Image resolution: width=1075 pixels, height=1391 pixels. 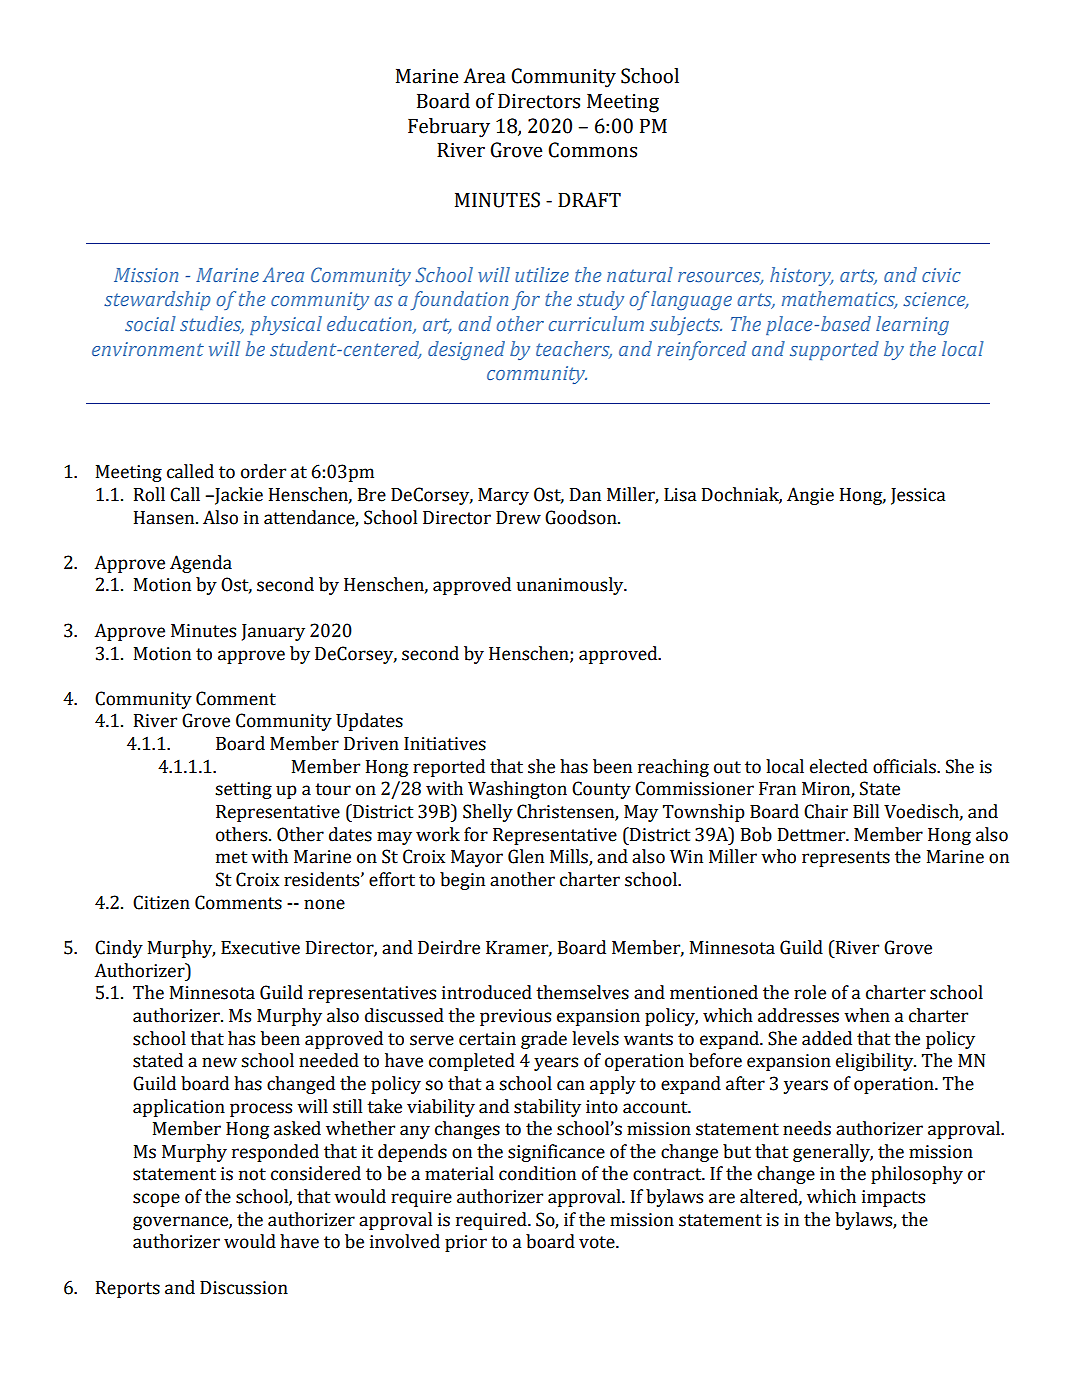 What do you see at coordinates (466, 1243) in the image?
I see `prior` at bounding box center [466, 1243].
